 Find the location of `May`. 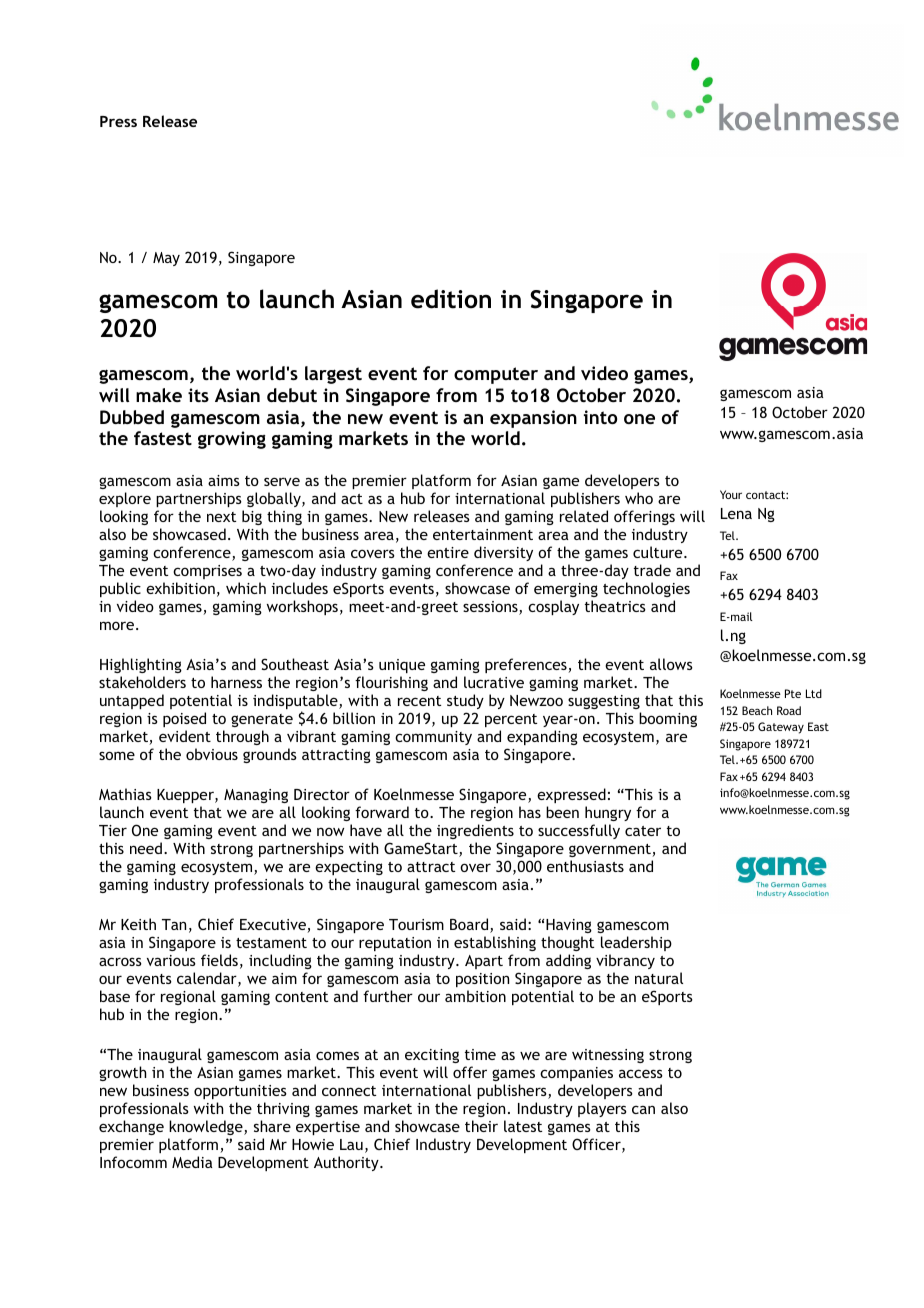

May is located at coordinates (166, 259).
